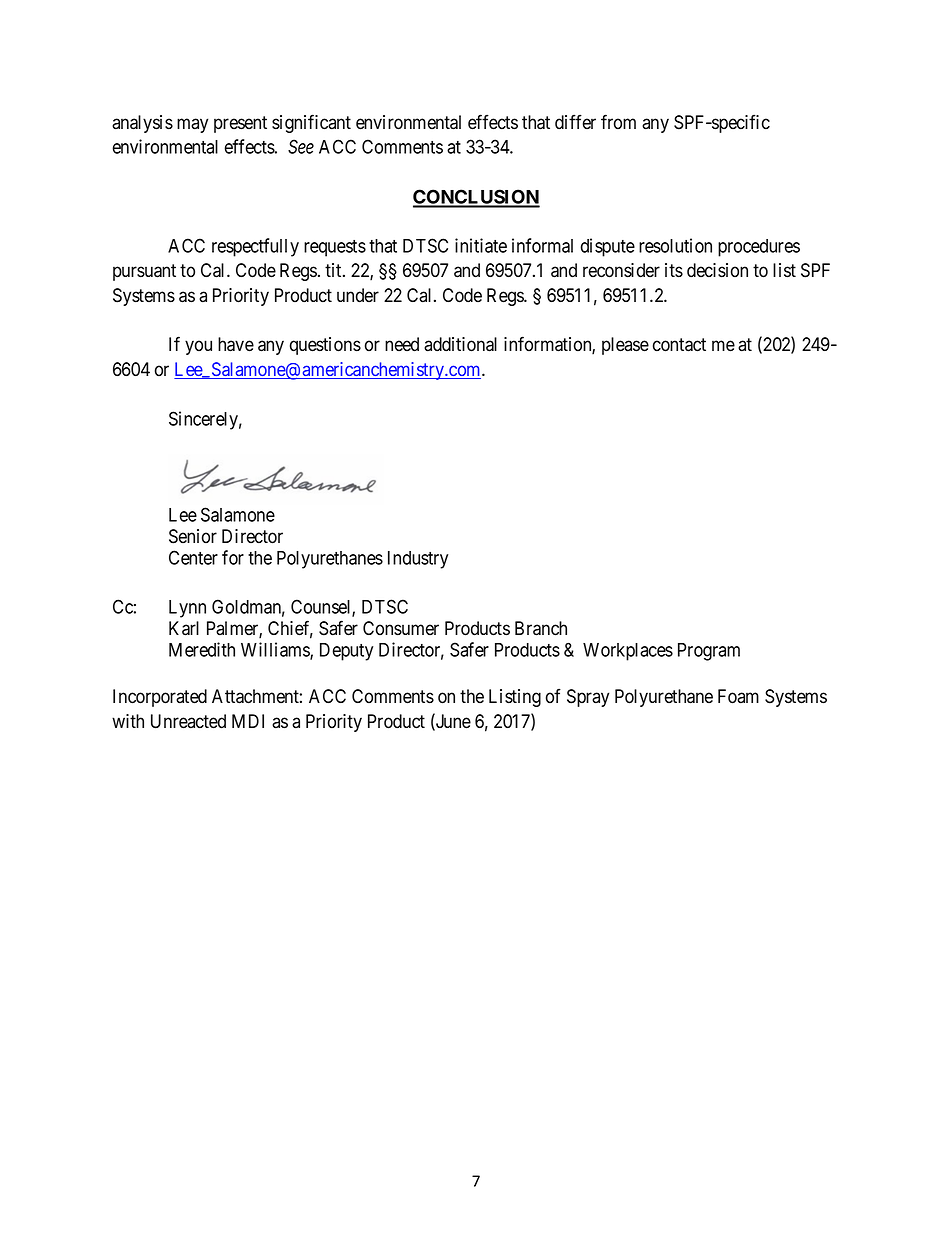 This screenshot has height=1233, width=952. Describe the element at coordinates (160, 698) in the screenshot. I see `Incorporated` at that location.
